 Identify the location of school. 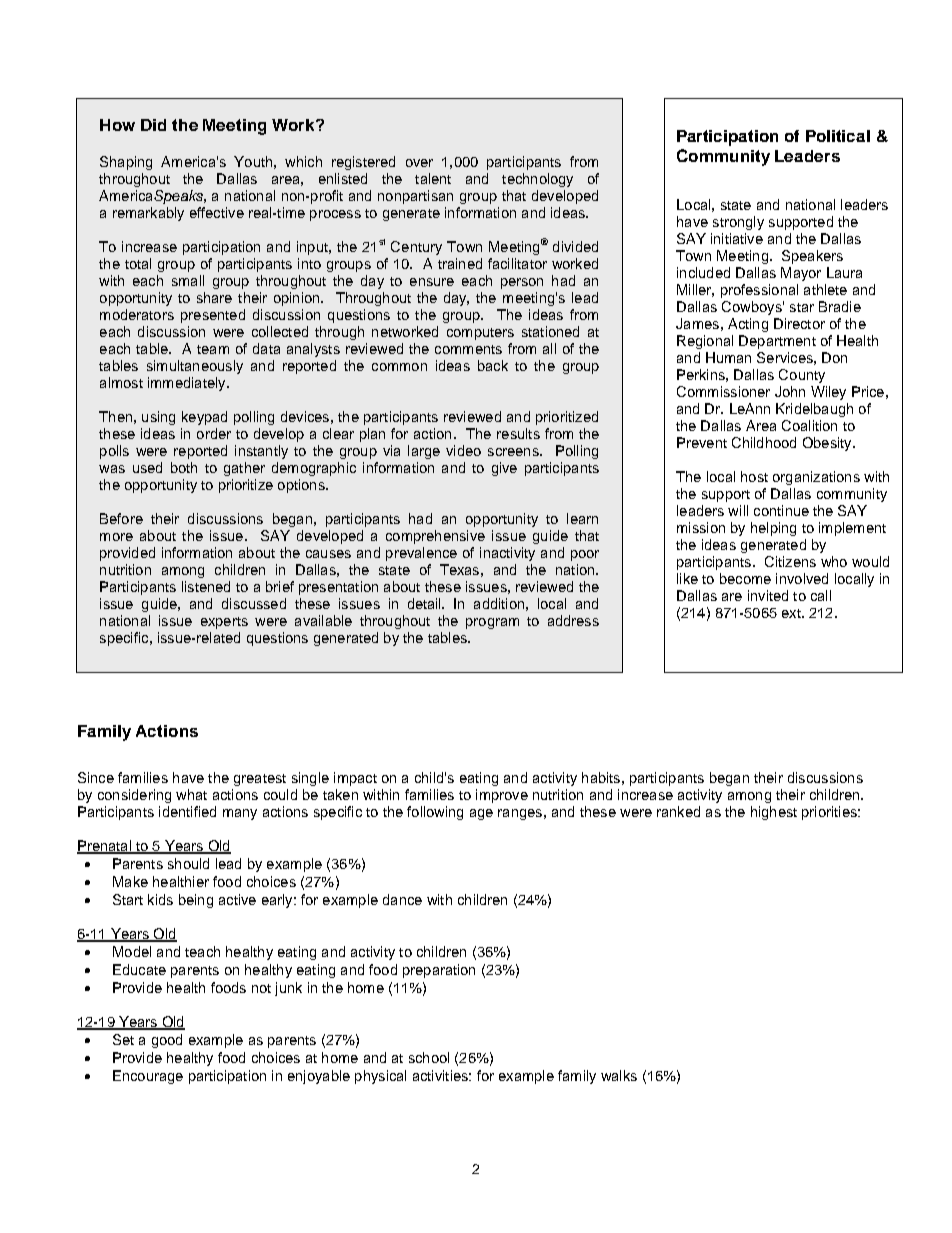
(429, 1057).
